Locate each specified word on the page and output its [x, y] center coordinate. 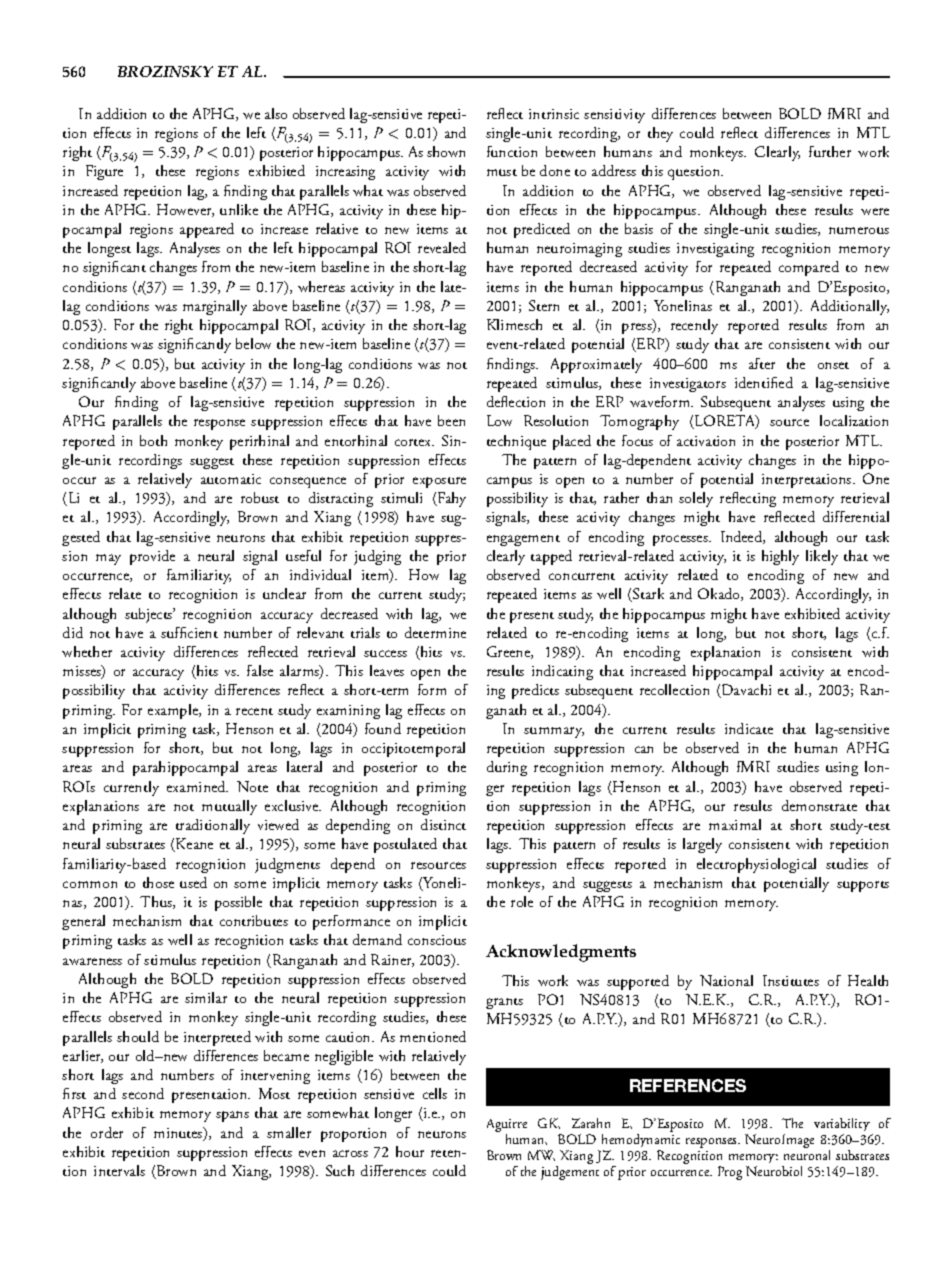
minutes [179, 1134]
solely [696, 499]
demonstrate [819, 805]
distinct [443, 824]
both [153, 440]
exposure [439, 482]
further [830, 151]
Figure [104, 172]
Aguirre [507, 1127]
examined [197, 786]
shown [446, 151]
